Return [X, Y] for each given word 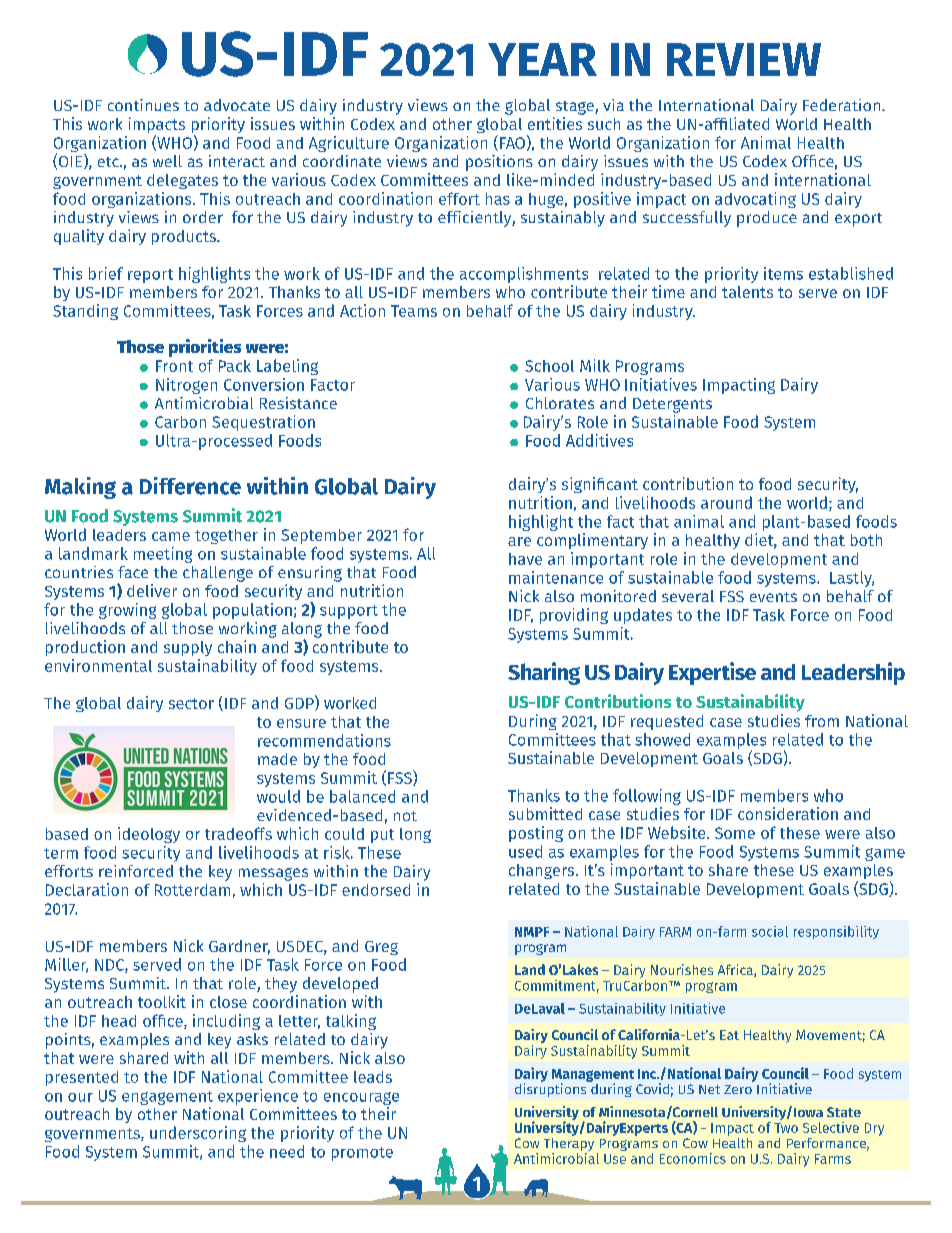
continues [143, 105]
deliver [152, 590]
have [525, 559]
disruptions [552, 1089]
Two [786, 1128]
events [773, 597]
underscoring [198, 1134]
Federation [843, 105]
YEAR [542, 59]
